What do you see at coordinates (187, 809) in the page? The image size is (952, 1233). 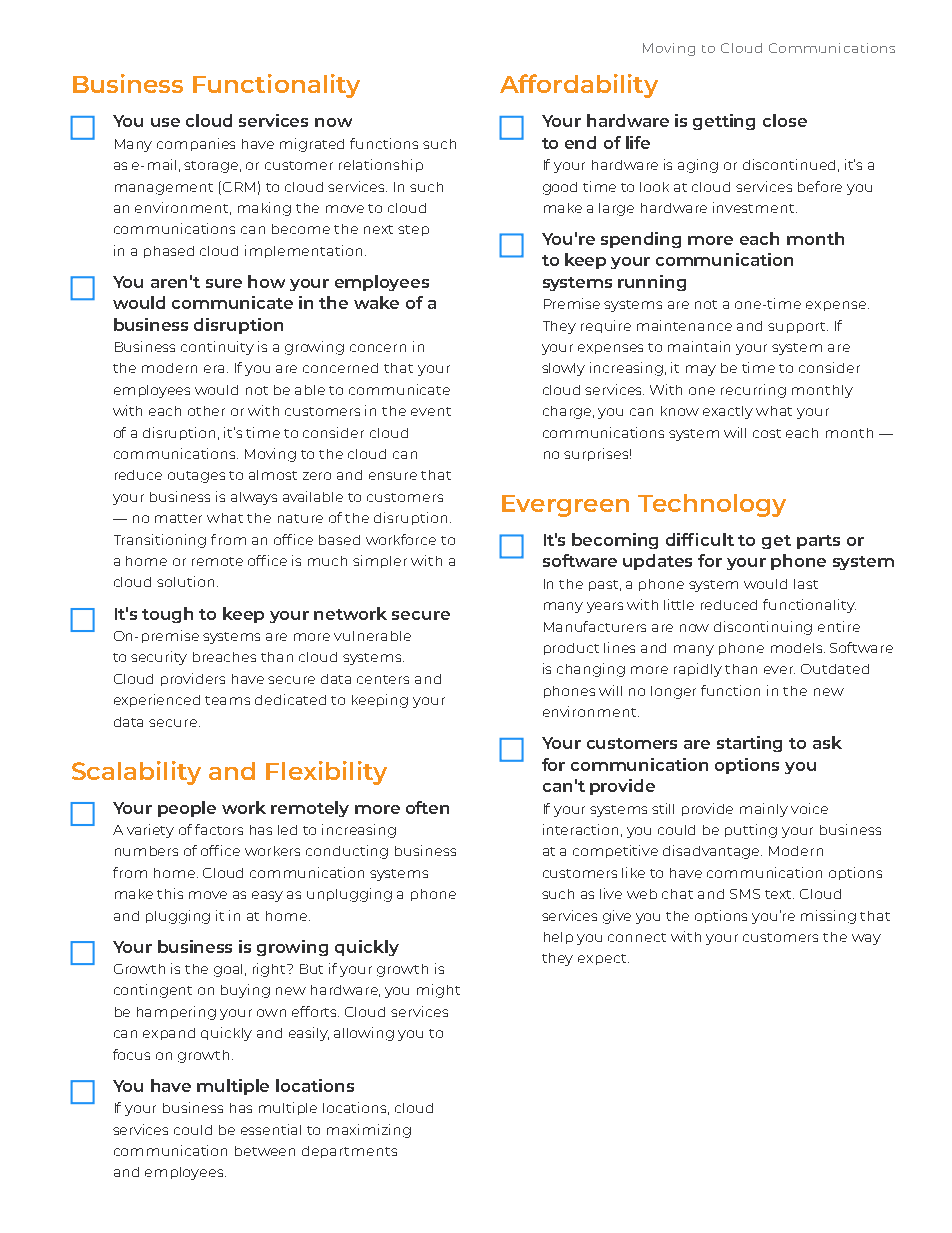 I see `people` at bounding box center [187, 809].
